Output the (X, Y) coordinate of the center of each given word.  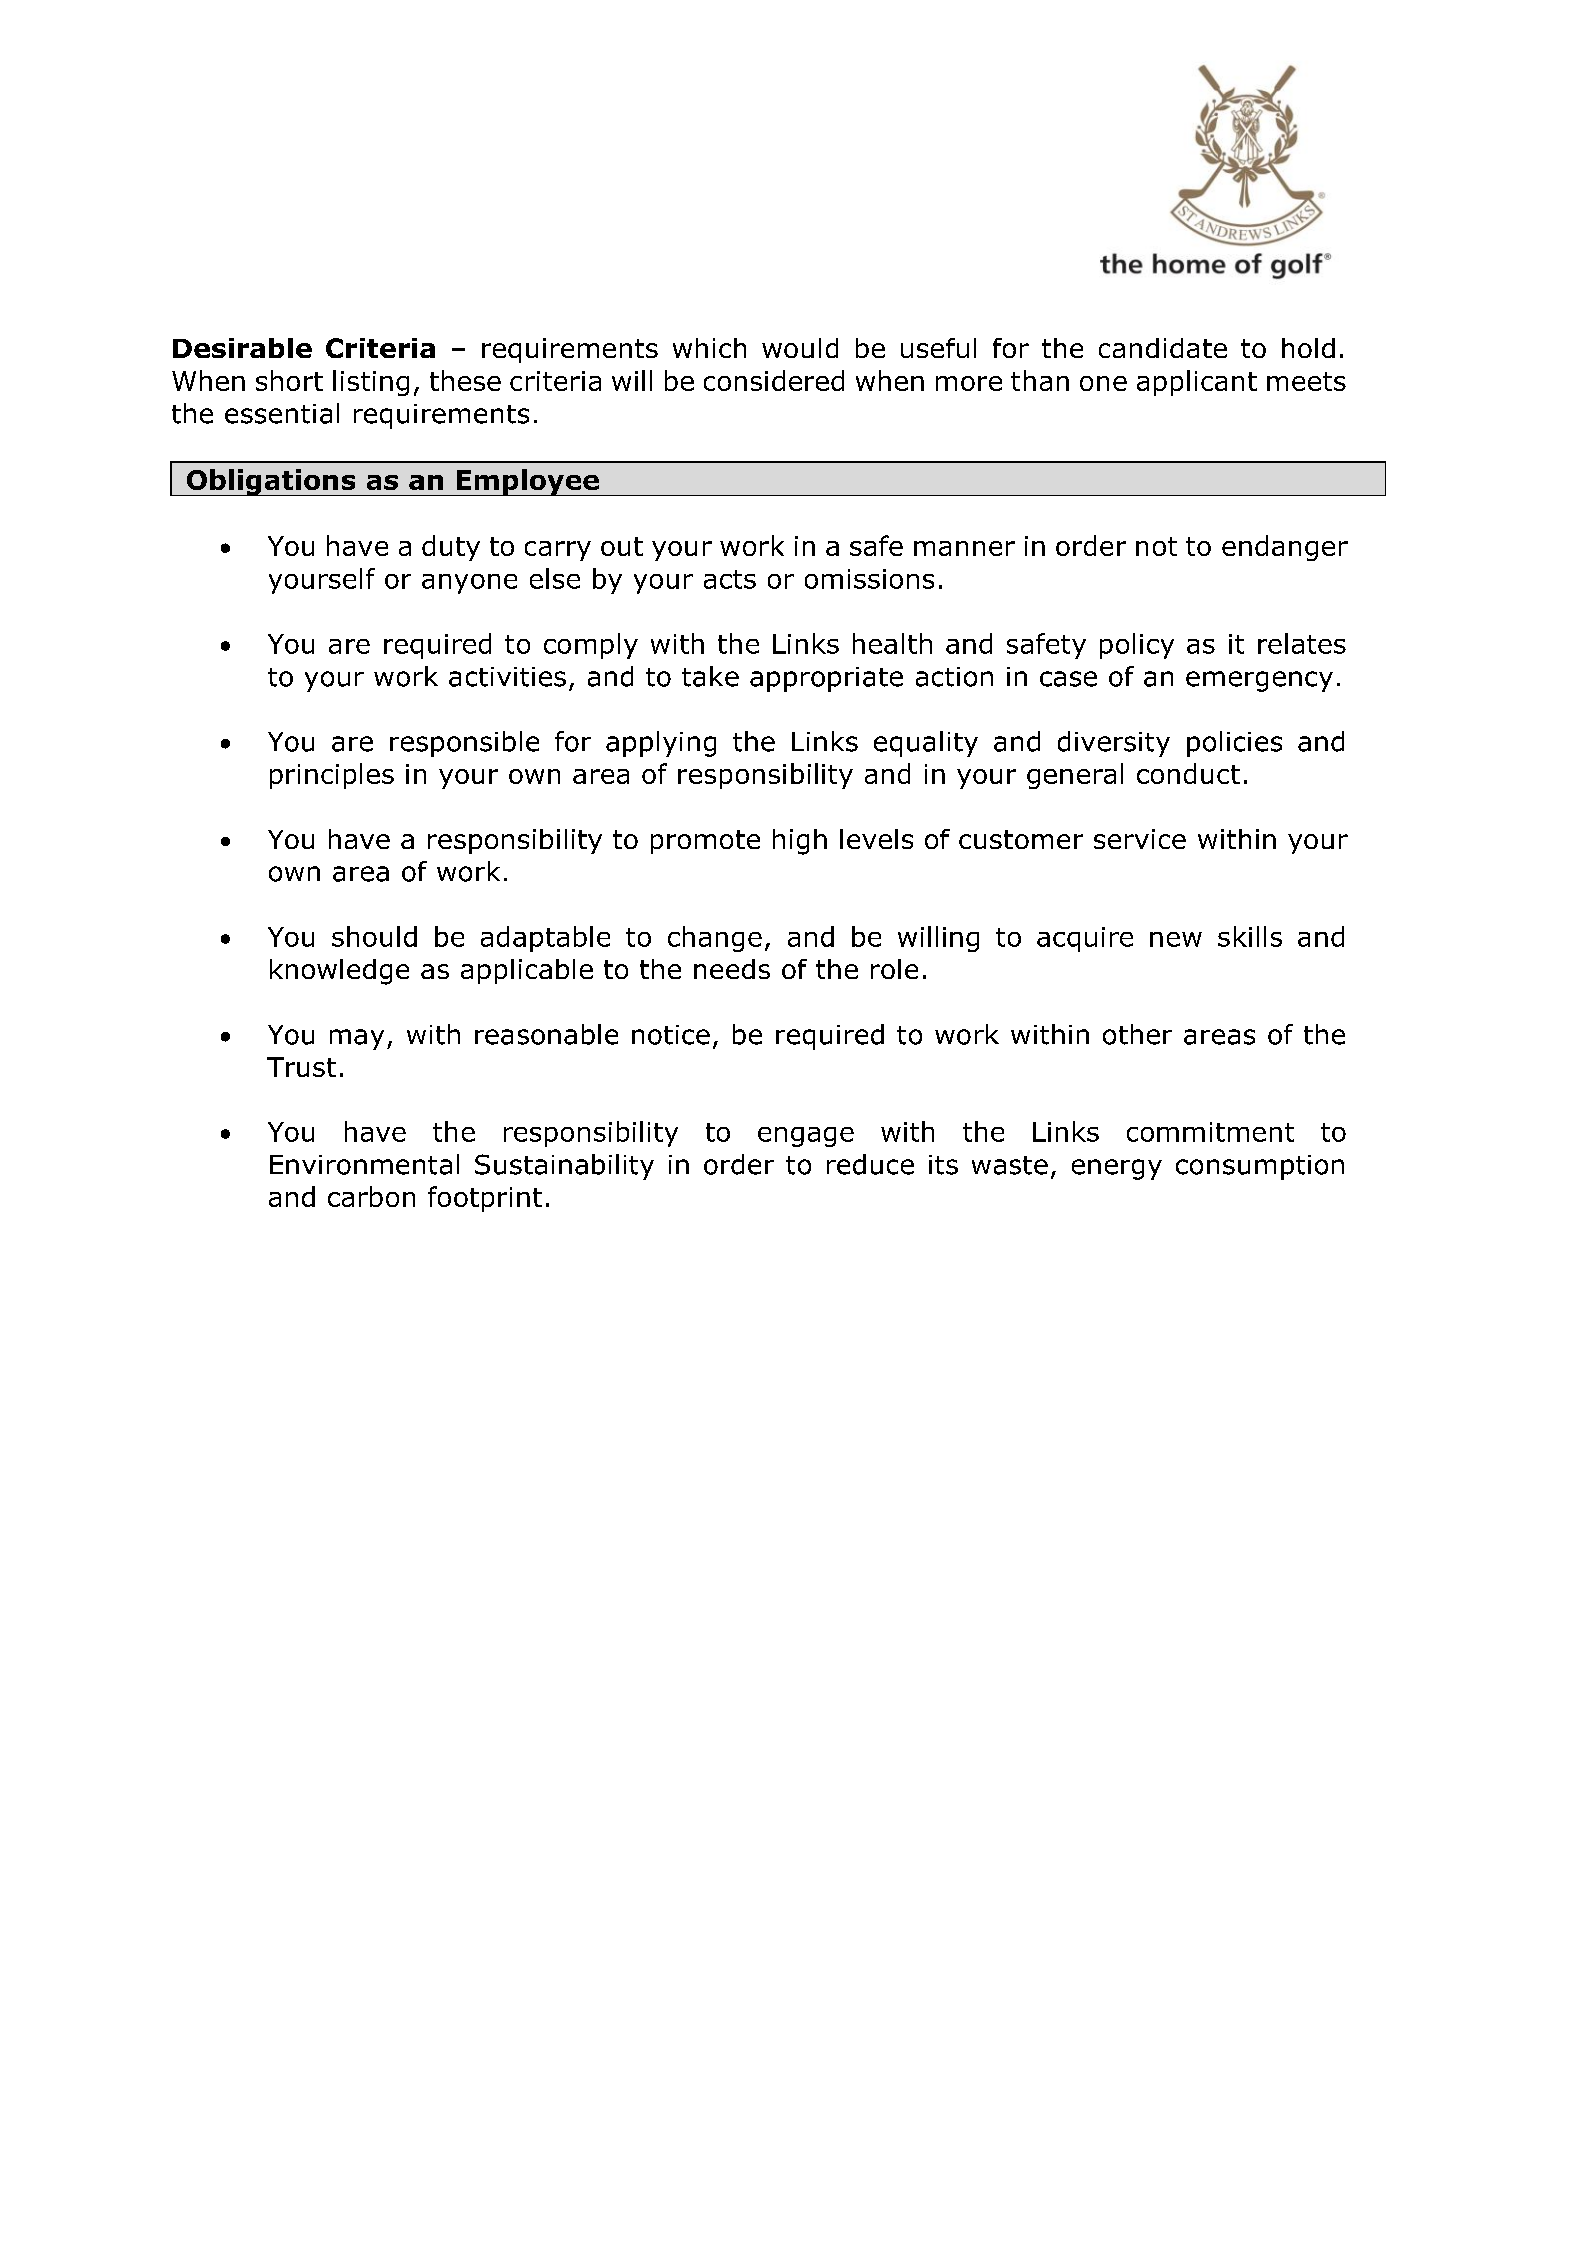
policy (1137, 646)
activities (507, 677)
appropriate (826, 679)
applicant (1197, 383)
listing (371, 383)
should (374, 936)
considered (774, 380)
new (1176, 939)
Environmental (364, 1164)
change (715, 939)
